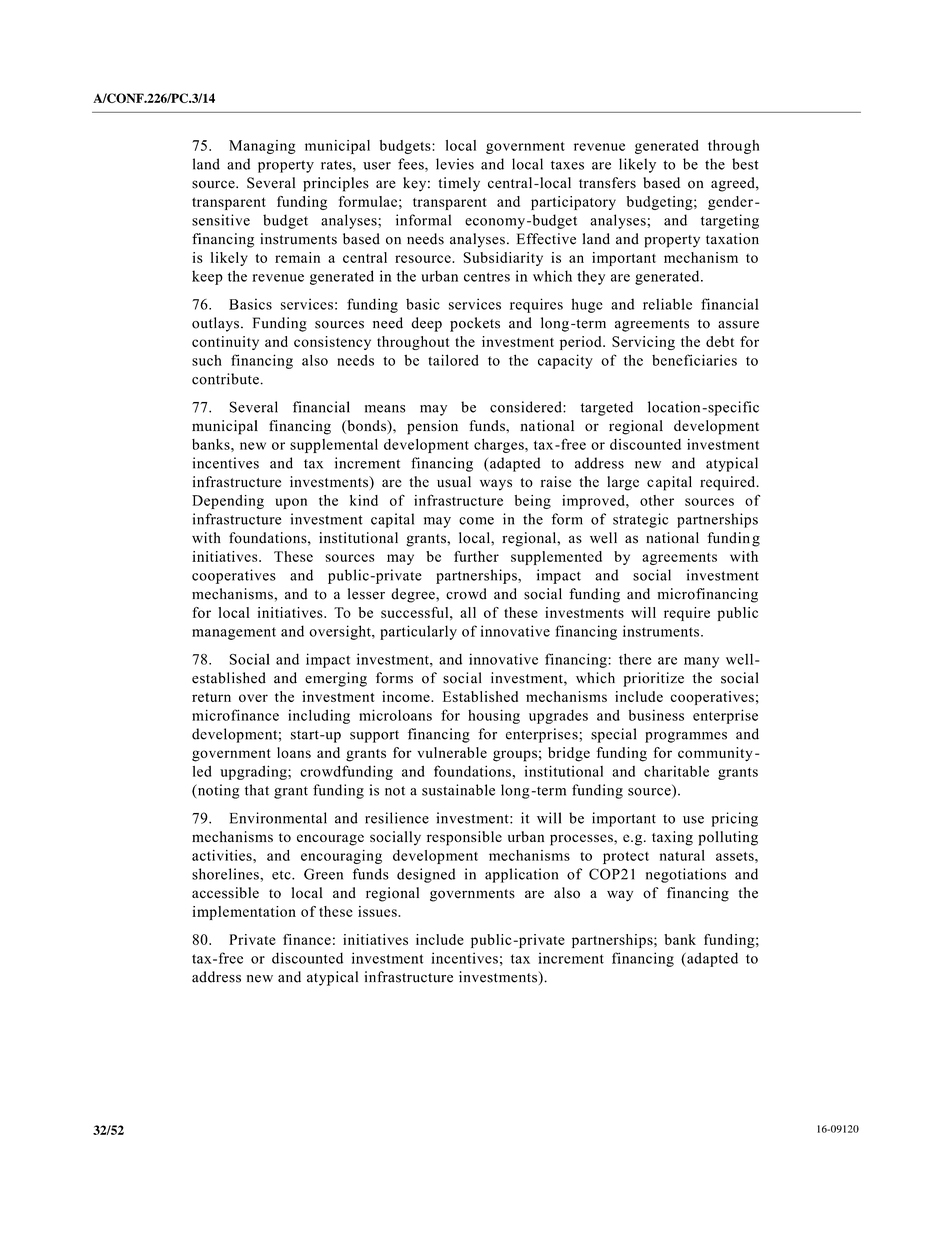  What do you see at coordinates (745, 164) in the screenshot?
I see `best` at bounding box center [745, 164].
